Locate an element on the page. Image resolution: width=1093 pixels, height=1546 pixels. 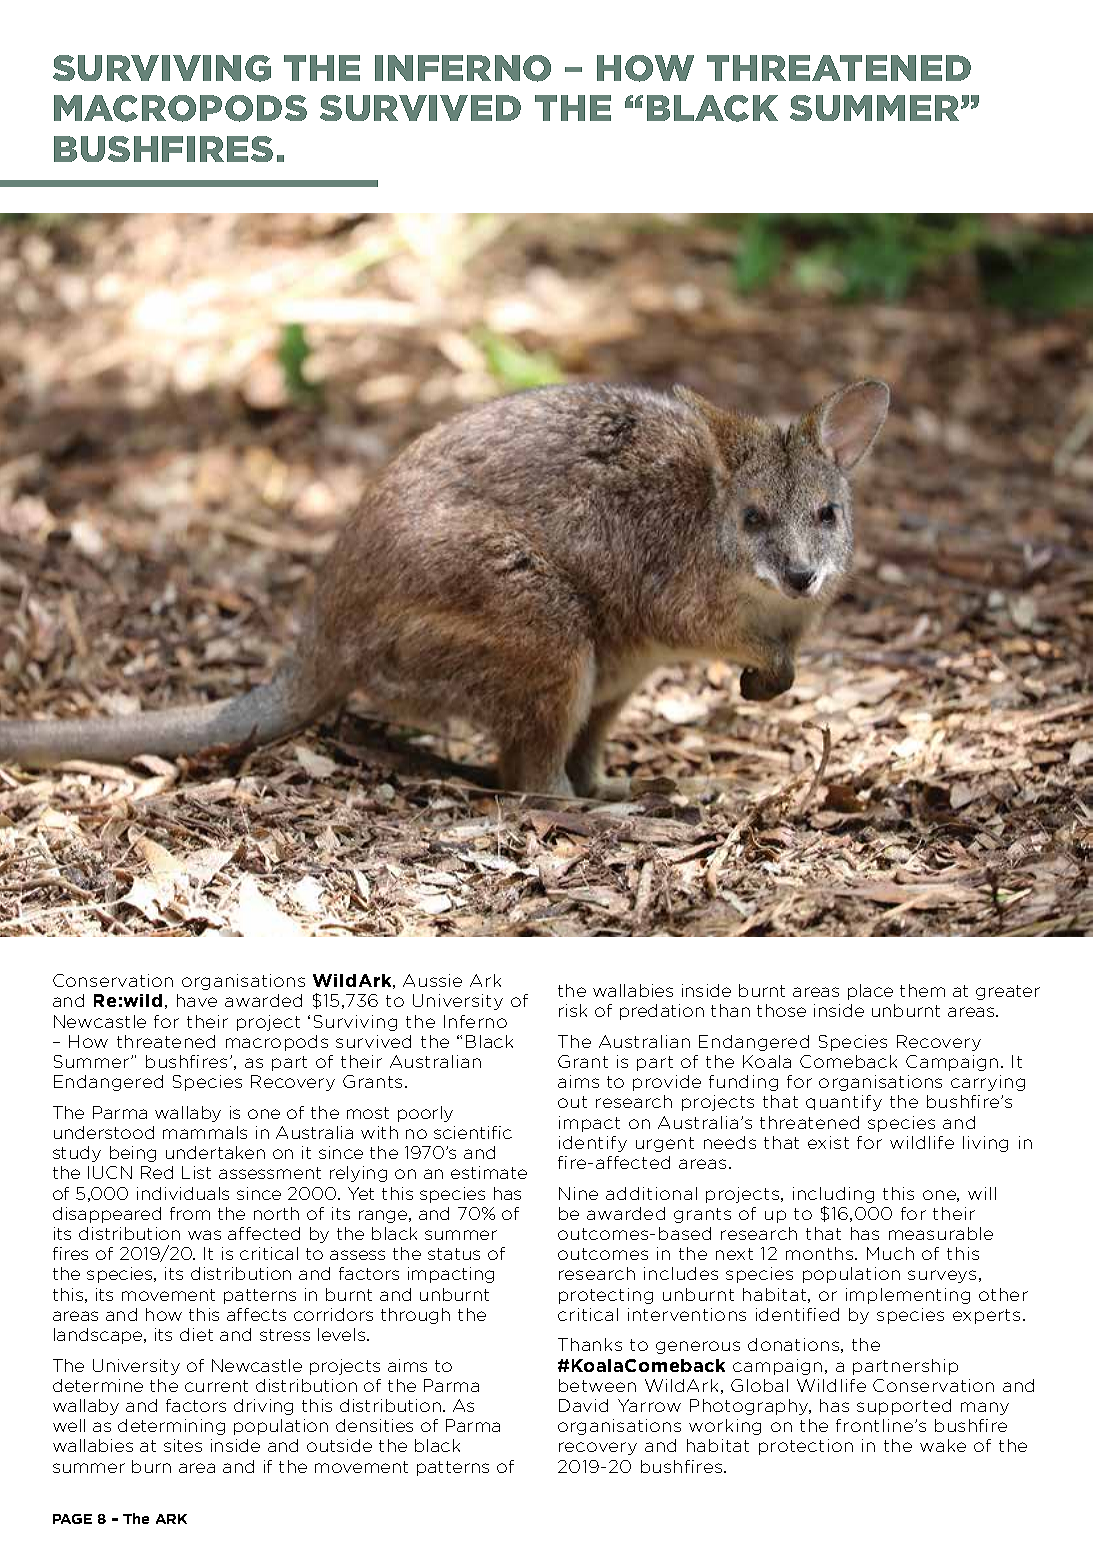
place is located at coordinates (870, 992).
